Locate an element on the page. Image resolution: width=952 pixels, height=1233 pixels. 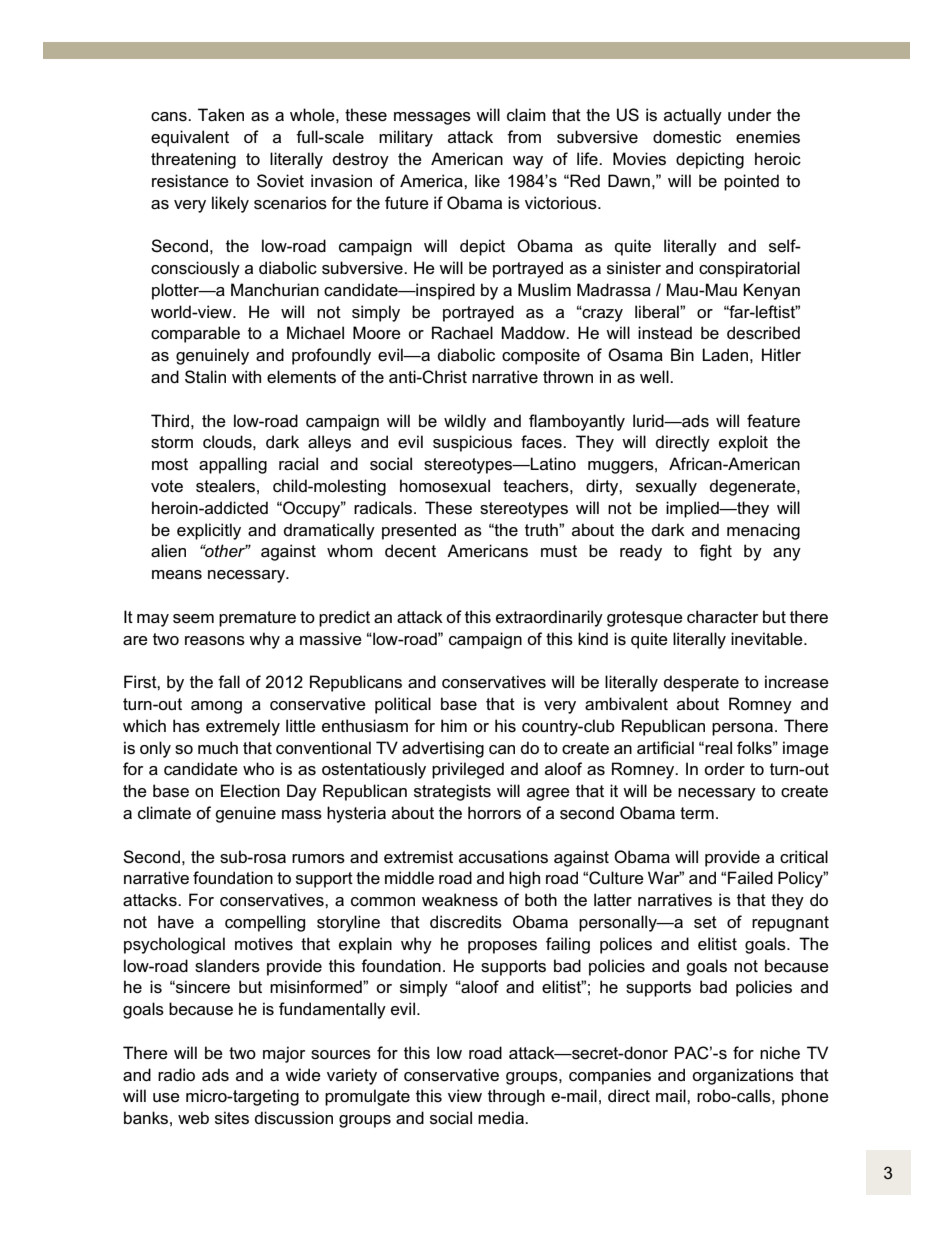
order is located at coordinates (724, 768).
